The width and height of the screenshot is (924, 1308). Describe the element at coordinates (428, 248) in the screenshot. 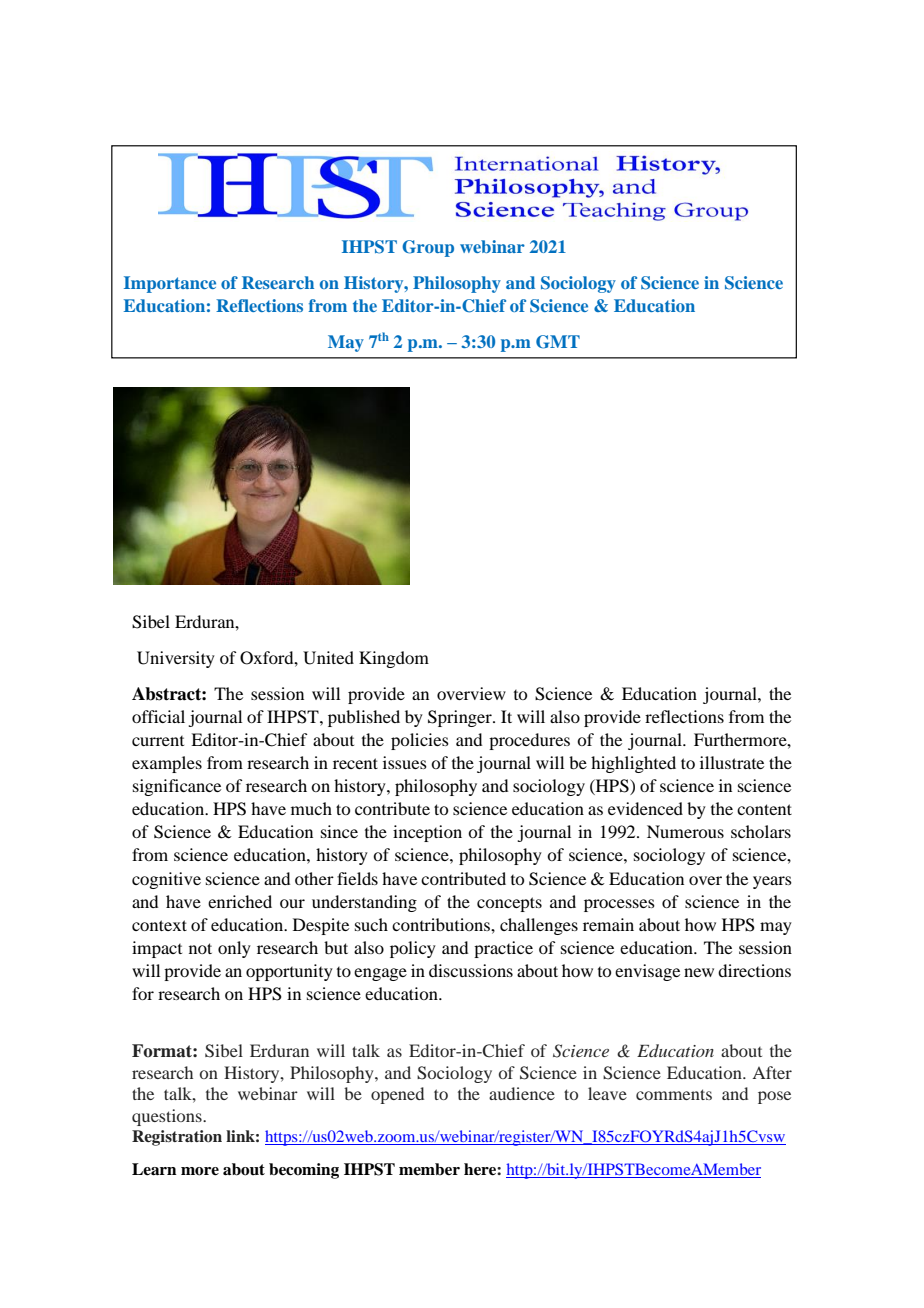

I see `Group` at that location.
